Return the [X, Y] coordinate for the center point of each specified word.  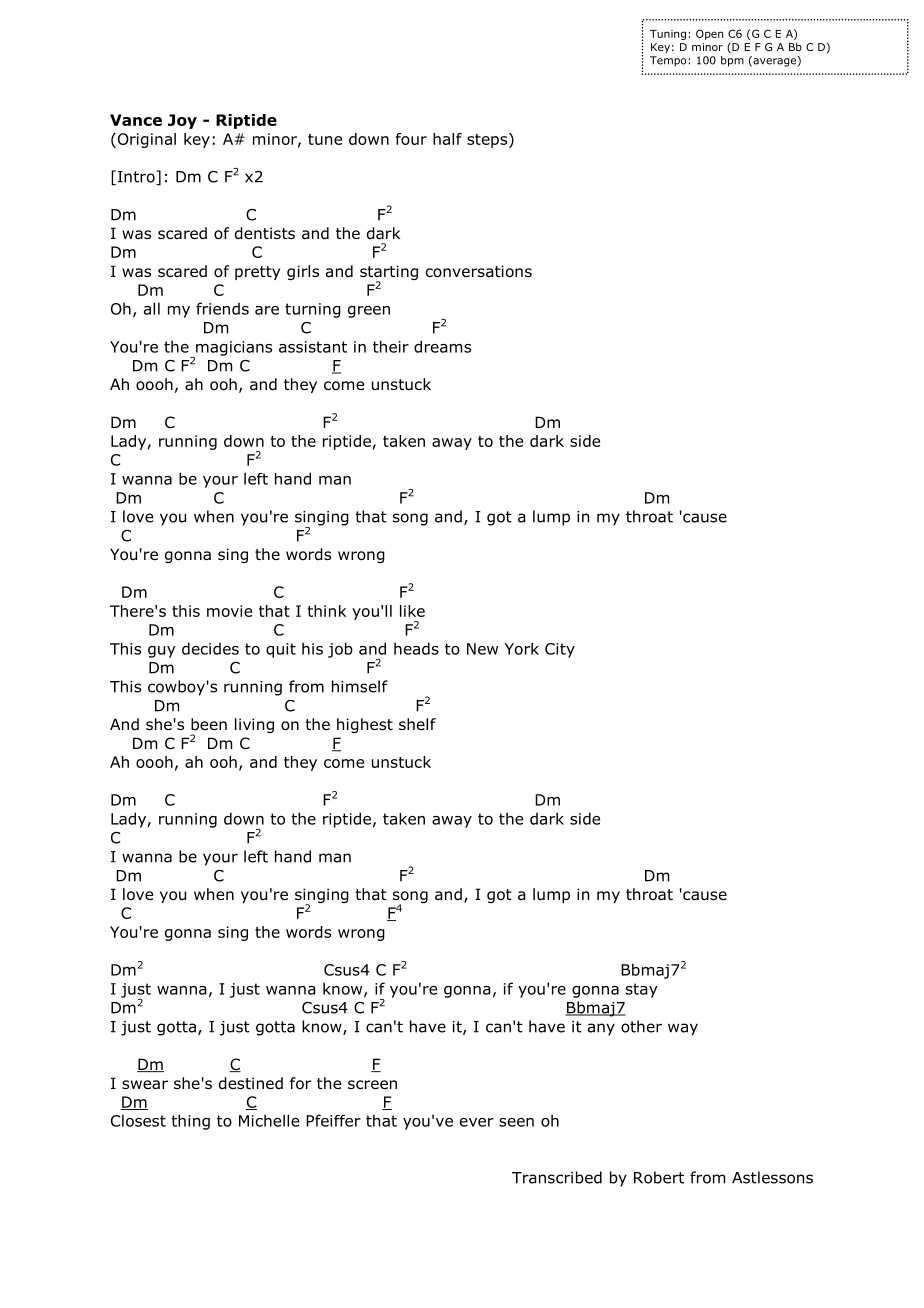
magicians [233, 349]
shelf [417, 724]
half [447, 139]
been [209, 724]
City [560, 650]
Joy [182, 121]
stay [642, 990]
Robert [659, 1177]
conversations [479, 271]
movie [229, 611]
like [412, 611]
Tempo [668, 61]
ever [477, 1122]
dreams [442, 346]
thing [190, 1122]
